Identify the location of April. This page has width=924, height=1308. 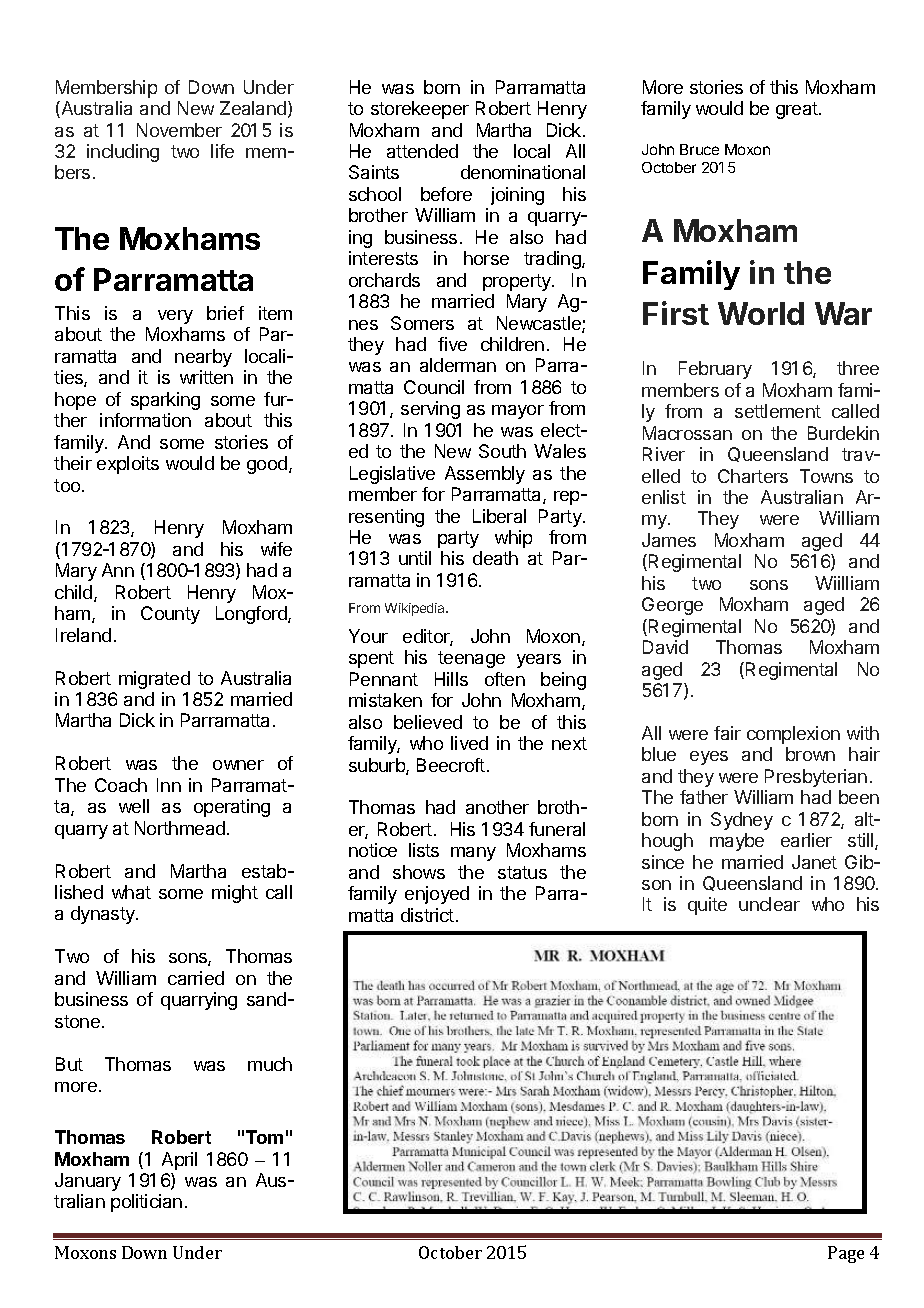
(179, 1161).
